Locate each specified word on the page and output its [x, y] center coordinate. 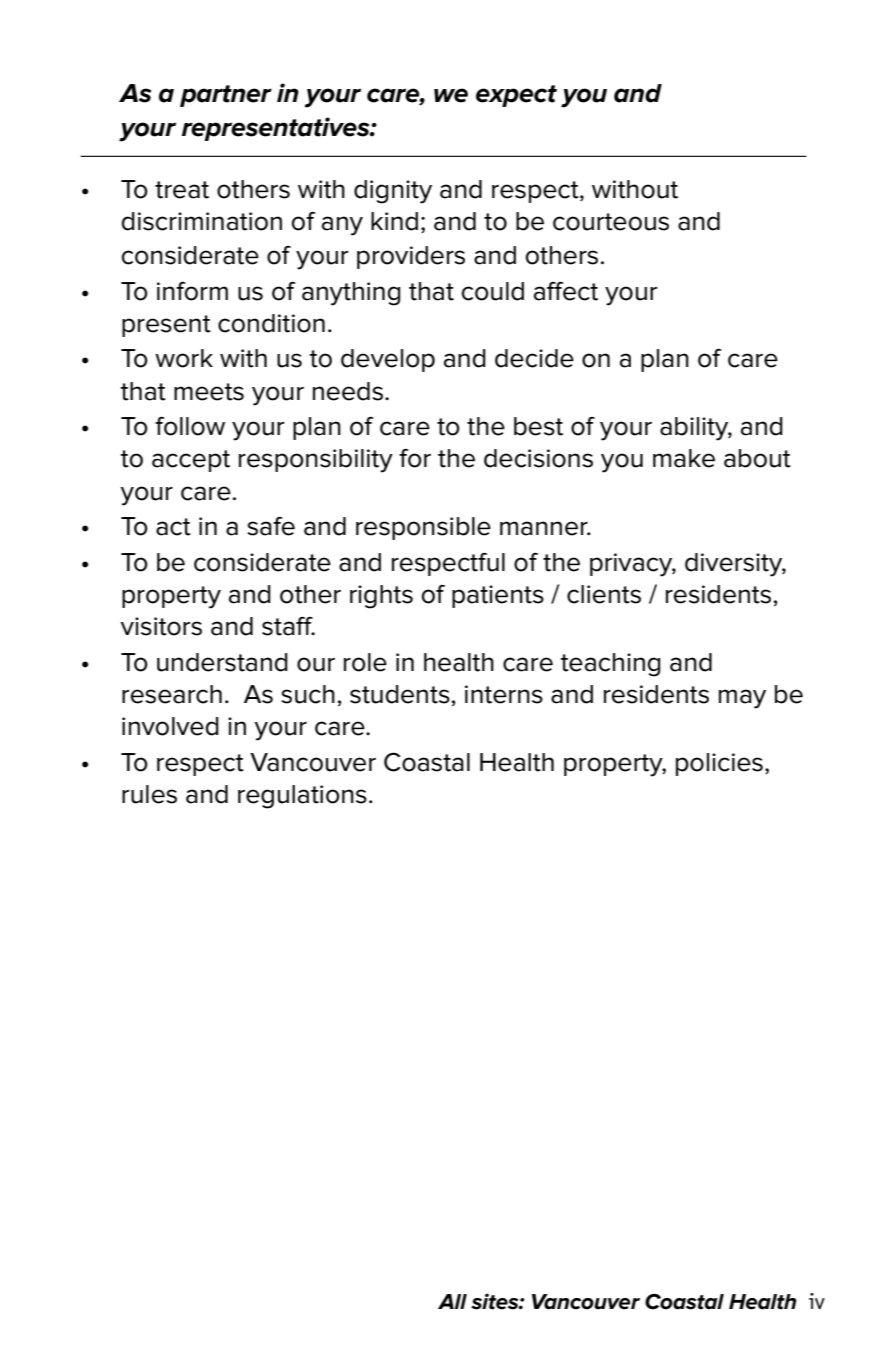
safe [271, 526]
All [452, 1301]
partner [226, 96]
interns [504, 694]
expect [516, 96]
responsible [423, 528]
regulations [302, 797]
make [684, 458]
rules [149, 794]
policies [719, 764]
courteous [611, 222]
